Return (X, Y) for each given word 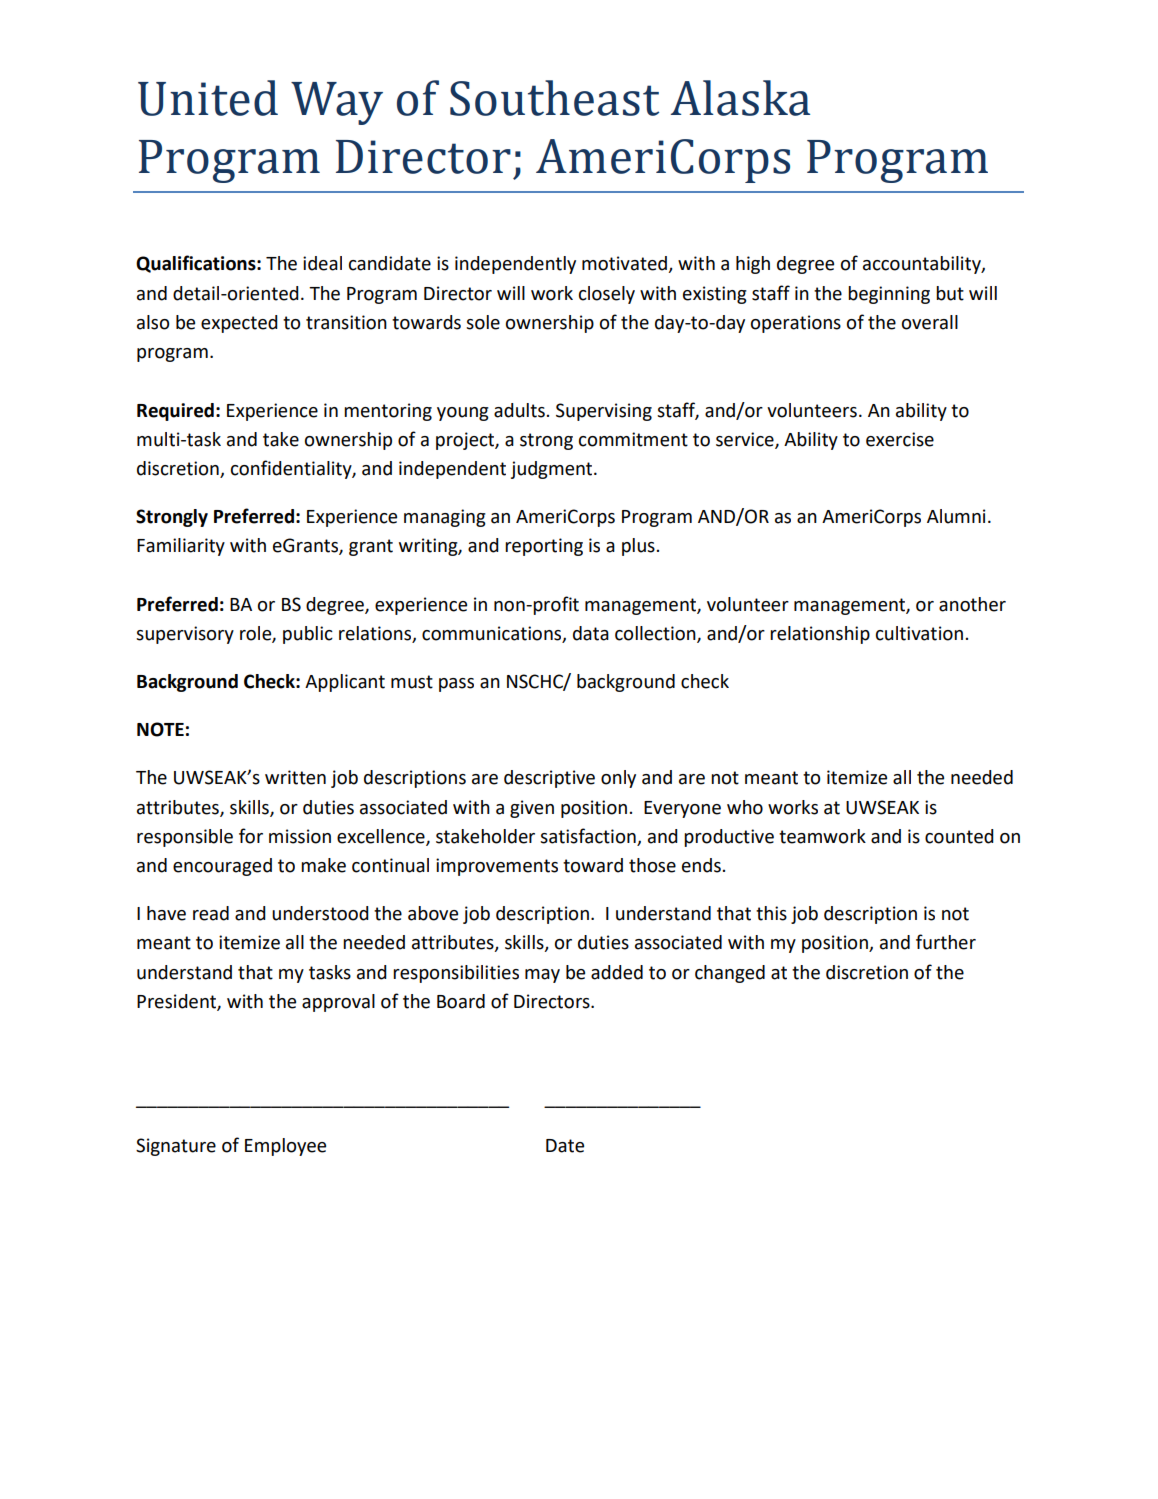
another (972, 604)
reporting (544, 547)
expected (239, 324)
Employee (285, 1147)
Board (461, 1001)
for (251, 836)
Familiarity (181, 547)
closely (607, 295)
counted (959, 836)
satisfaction (588, 836)
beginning (889, 295)
